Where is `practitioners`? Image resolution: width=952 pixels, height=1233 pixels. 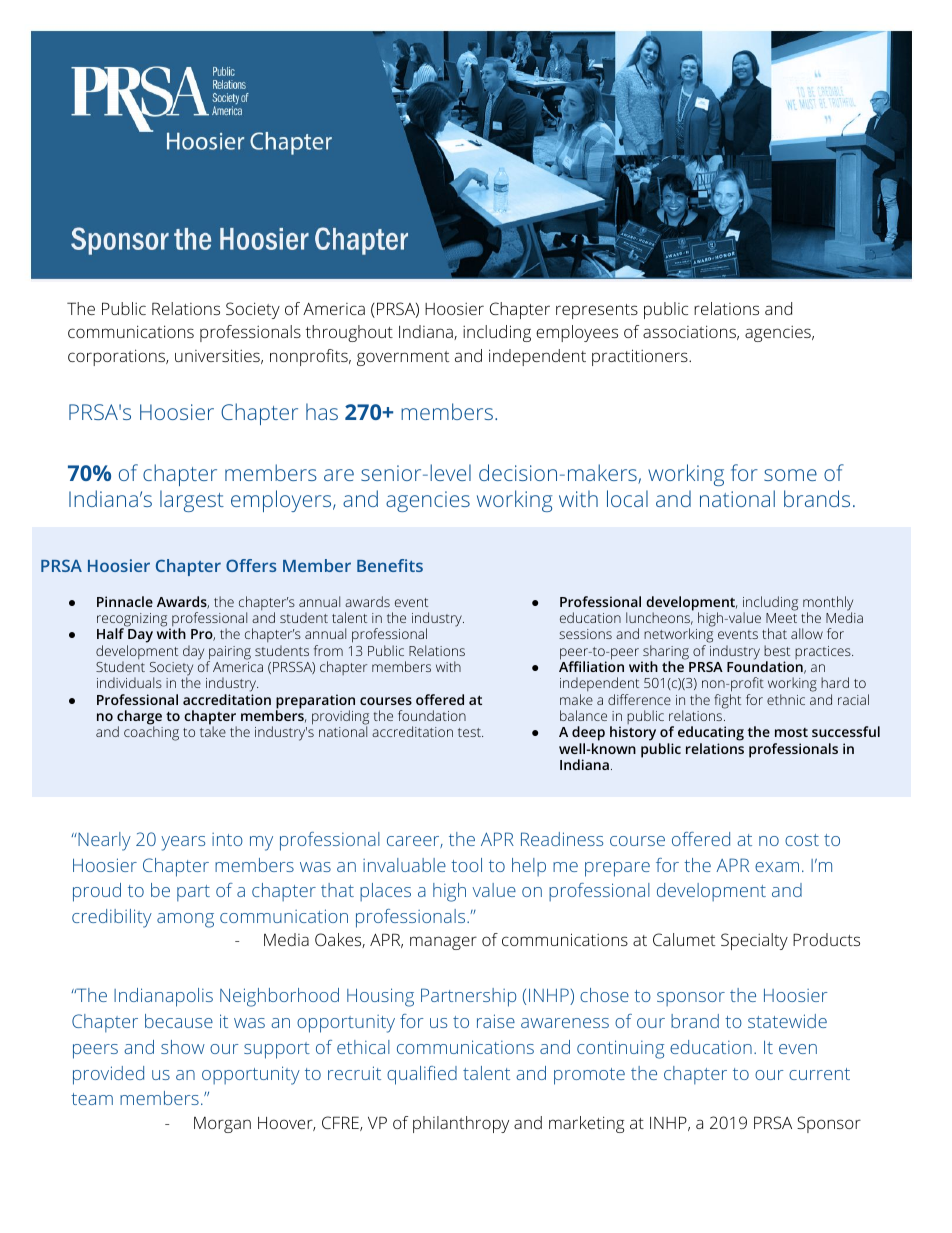 practitioners is located at coordinates (641, 357).
